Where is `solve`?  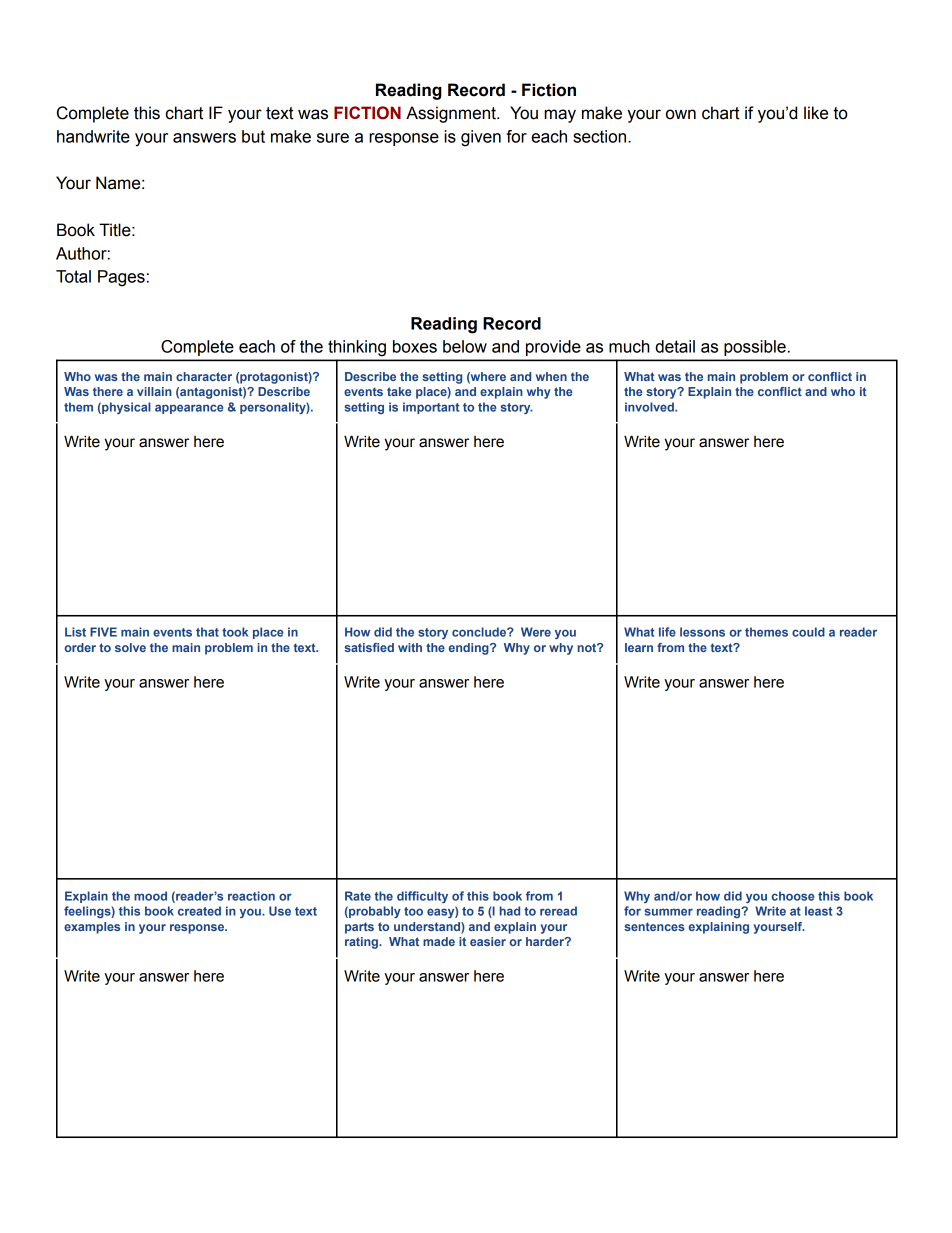 solve is located at coordinates (130, 647).
